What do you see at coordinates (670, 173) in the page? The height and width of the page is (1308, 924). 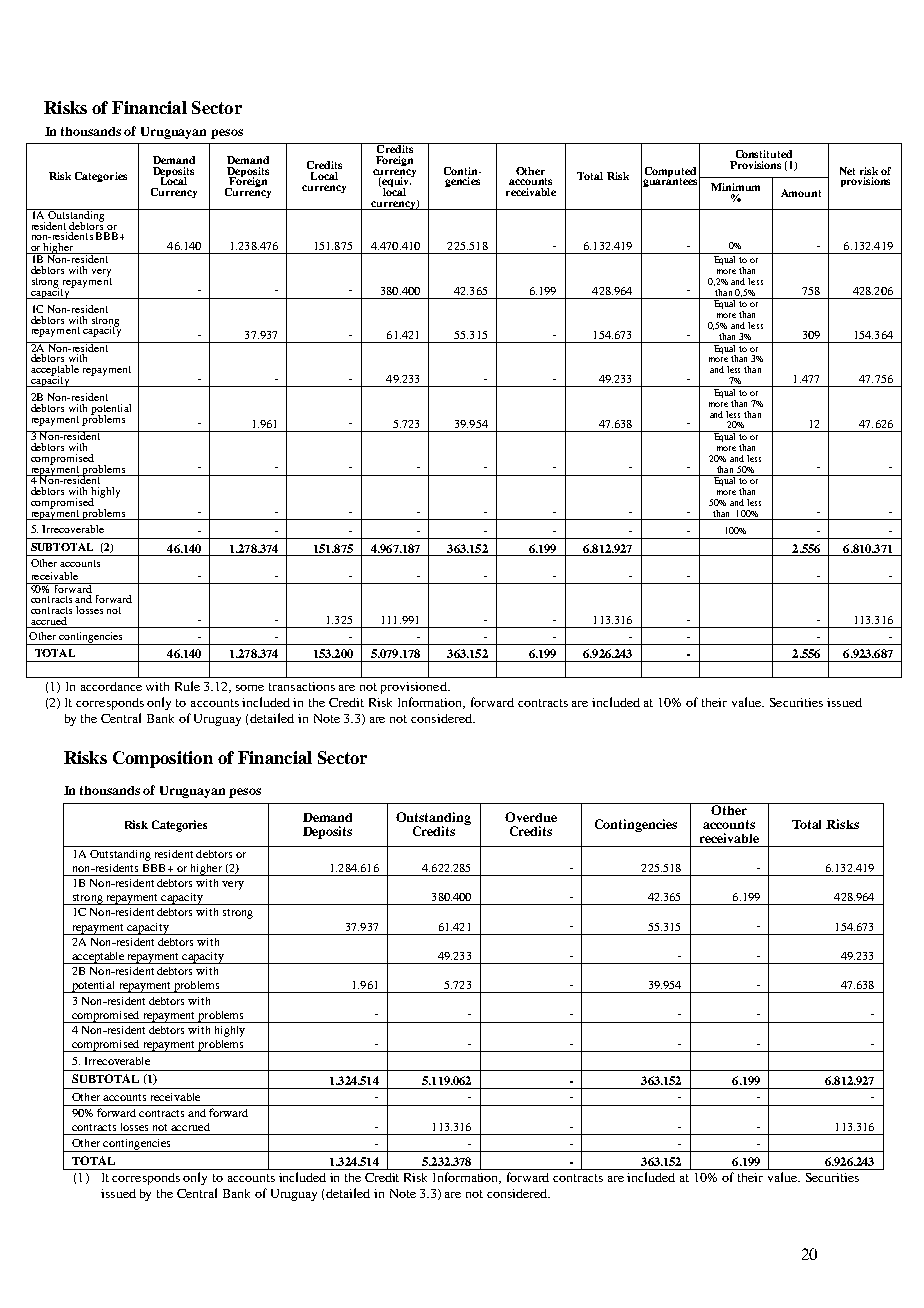 I see `Computed` at bounding box center [670, 173].
